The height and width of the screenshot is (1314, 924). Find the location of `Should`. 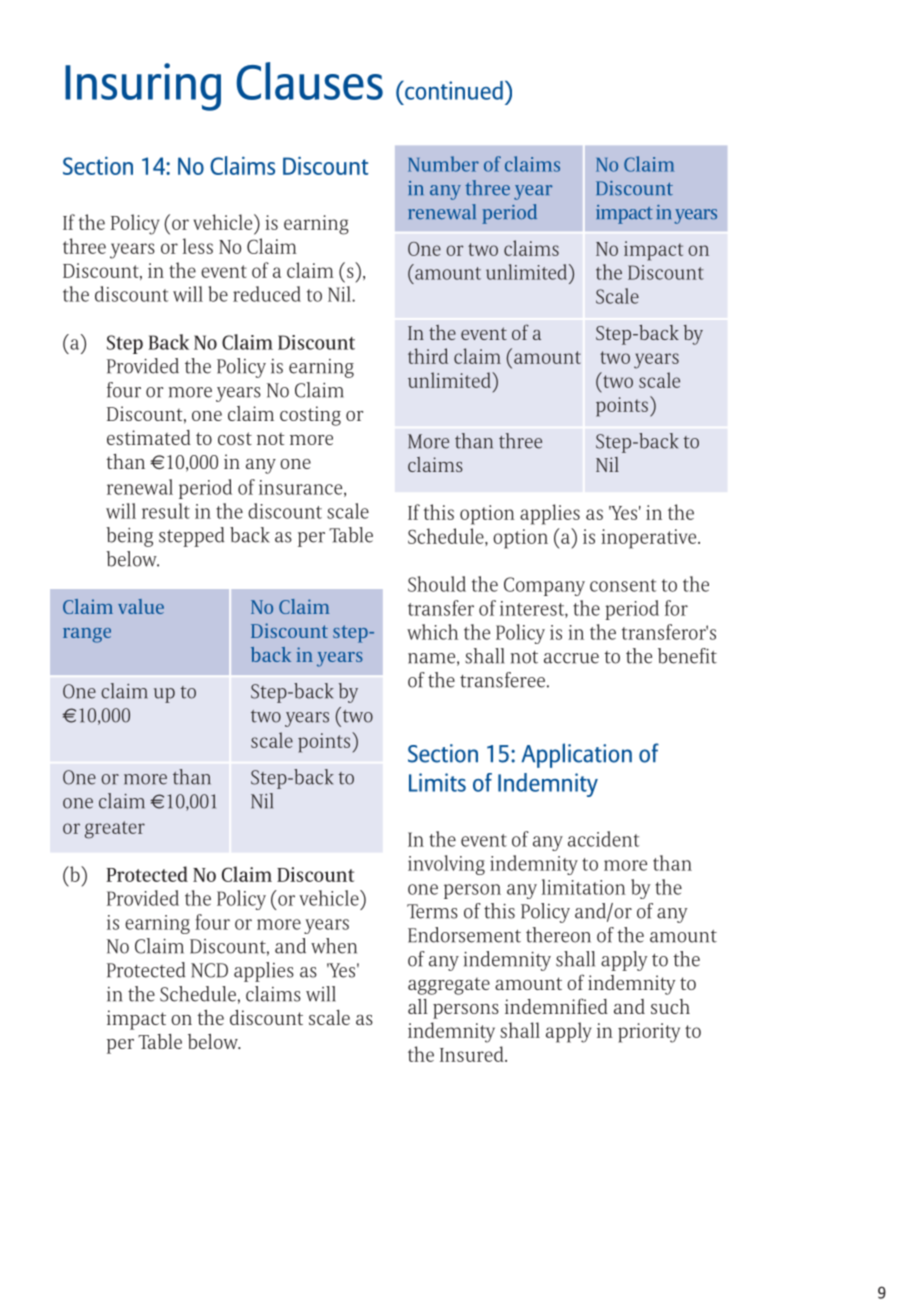

Should is located at coordinates (437, 584).
